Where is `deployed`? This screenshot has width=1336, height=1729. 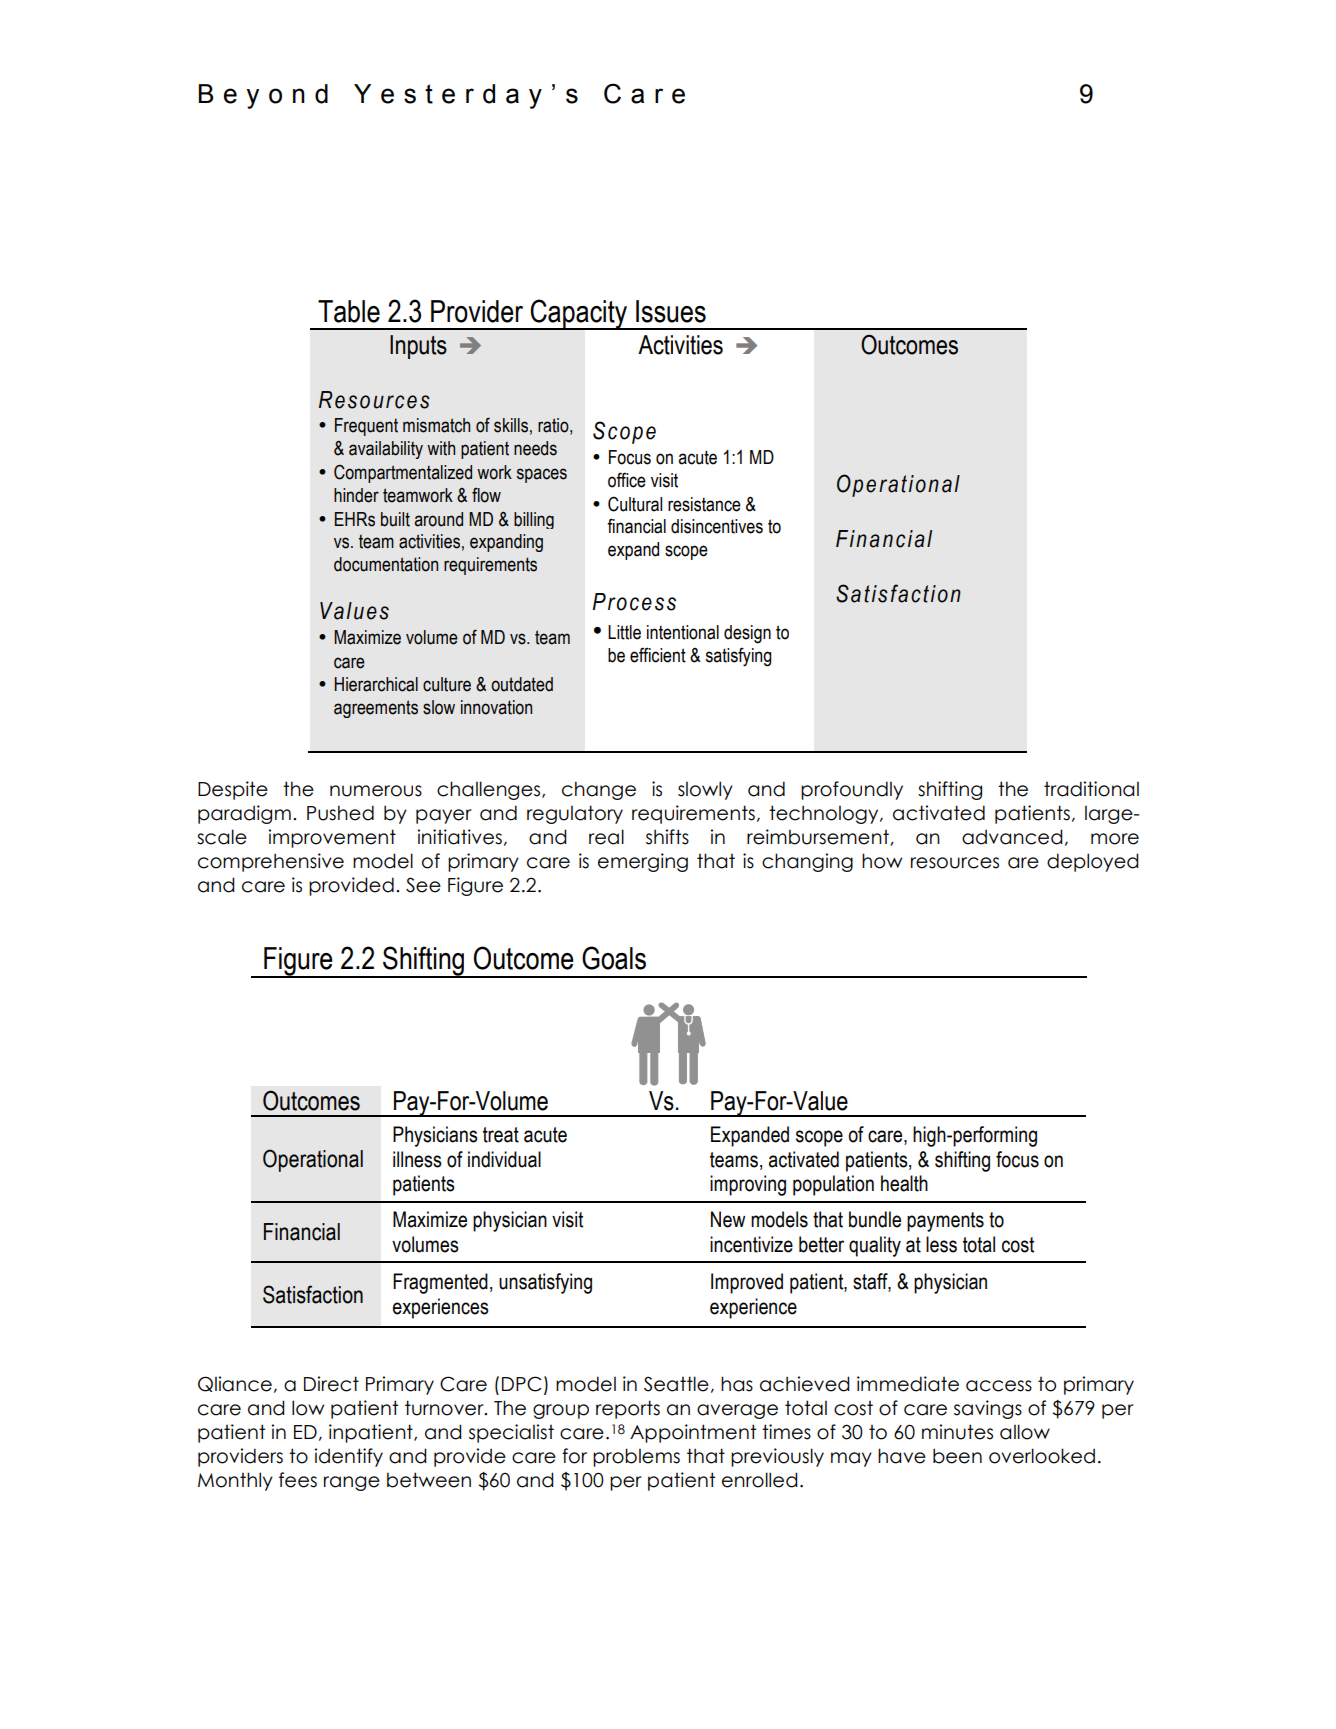 deployed is located at coordinates (1093, 862).
